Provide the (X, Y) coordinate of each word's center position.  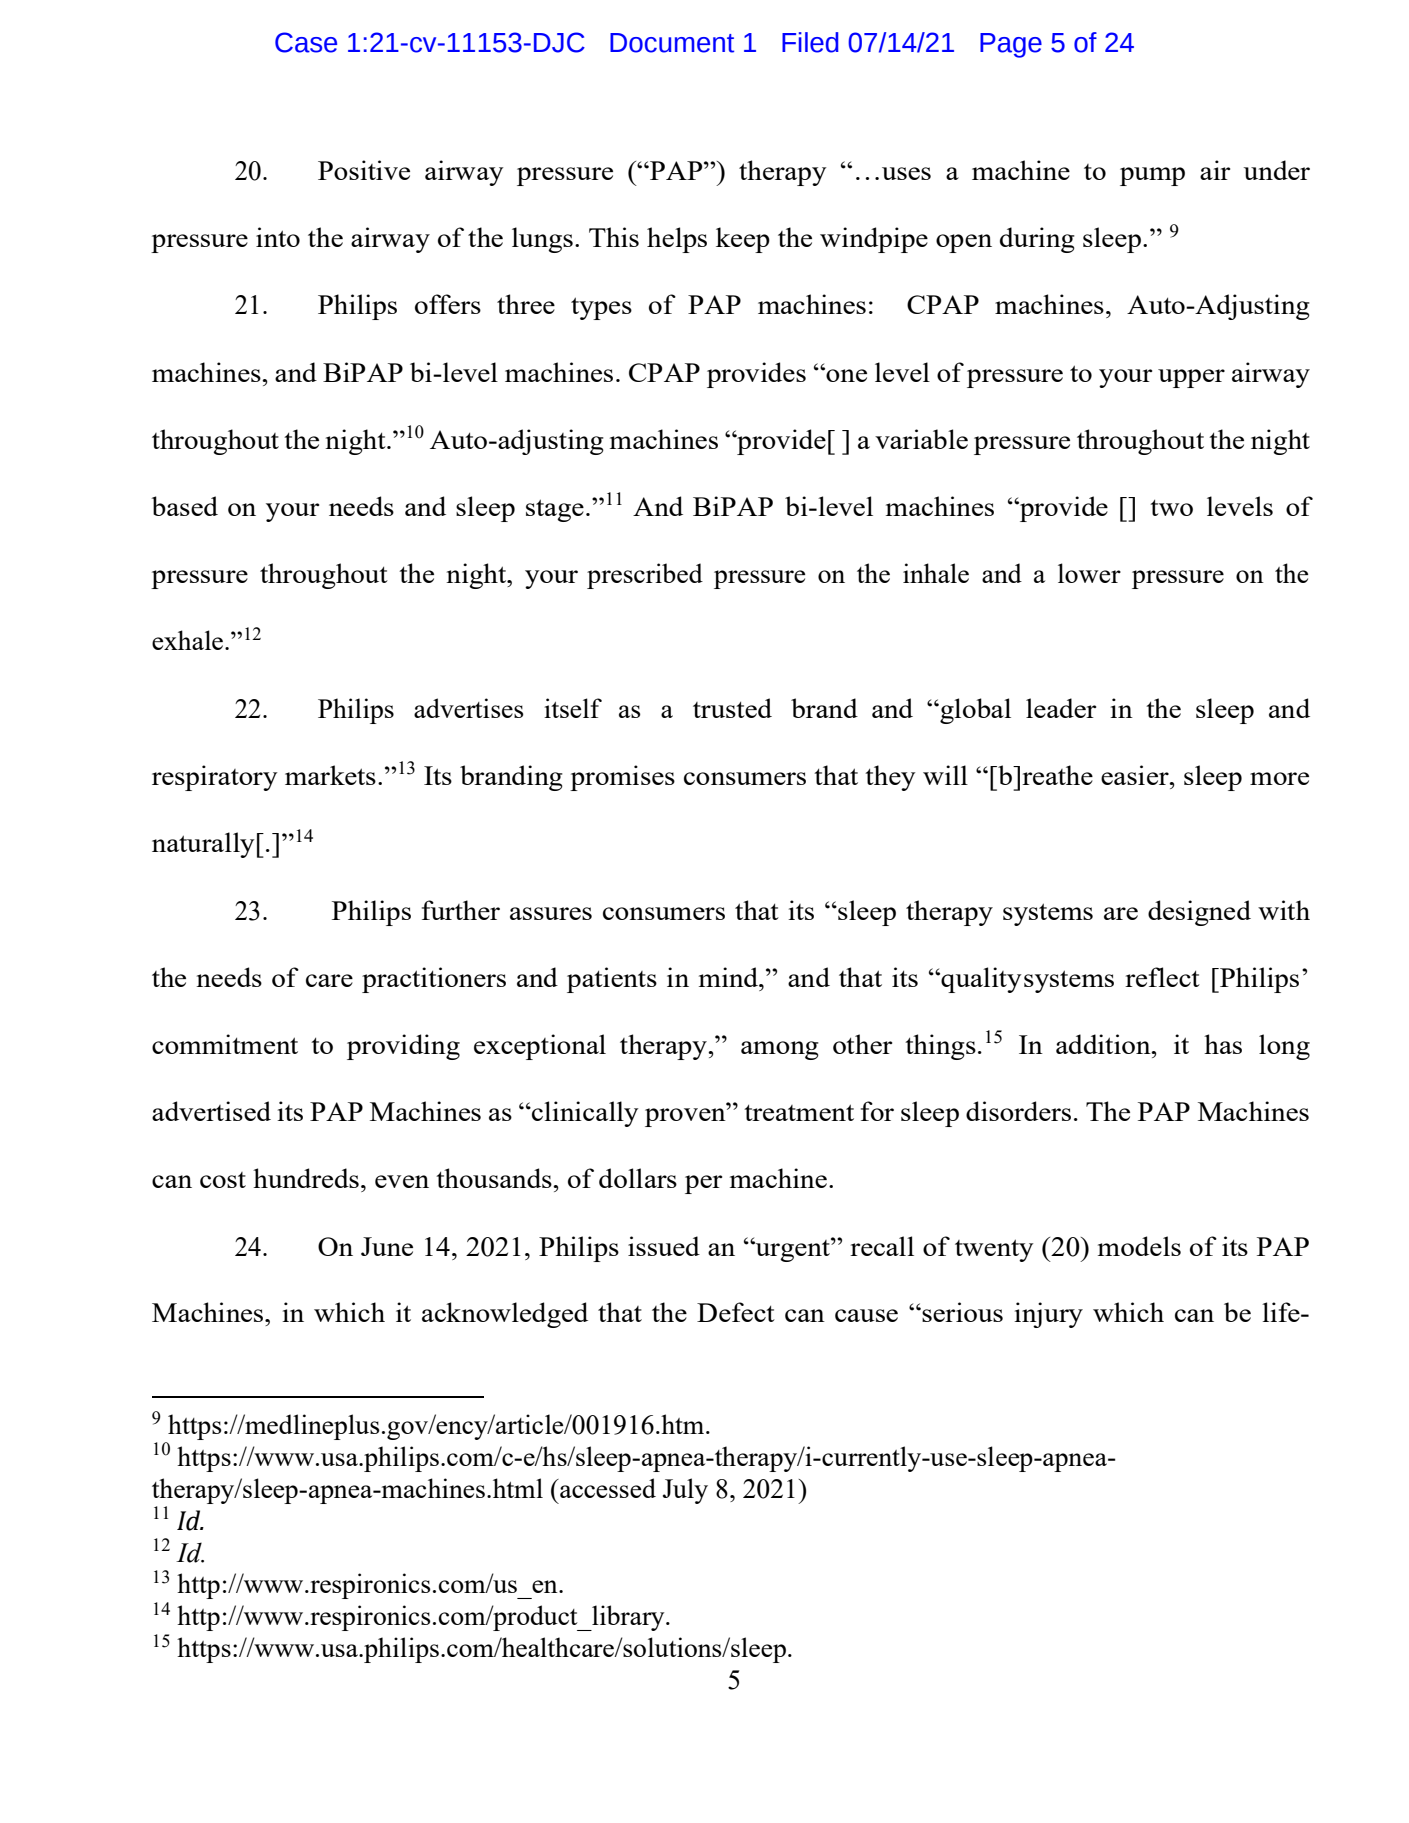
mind (730, 977)
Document (672, 43)
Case (306, 42)
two (1171, 508)
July (685, 1491)
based (185, 506)
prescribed (645, 576)
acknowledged (505, 1315)
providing (403, 1047)
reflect (1162, 977)
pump (1152, 176)
